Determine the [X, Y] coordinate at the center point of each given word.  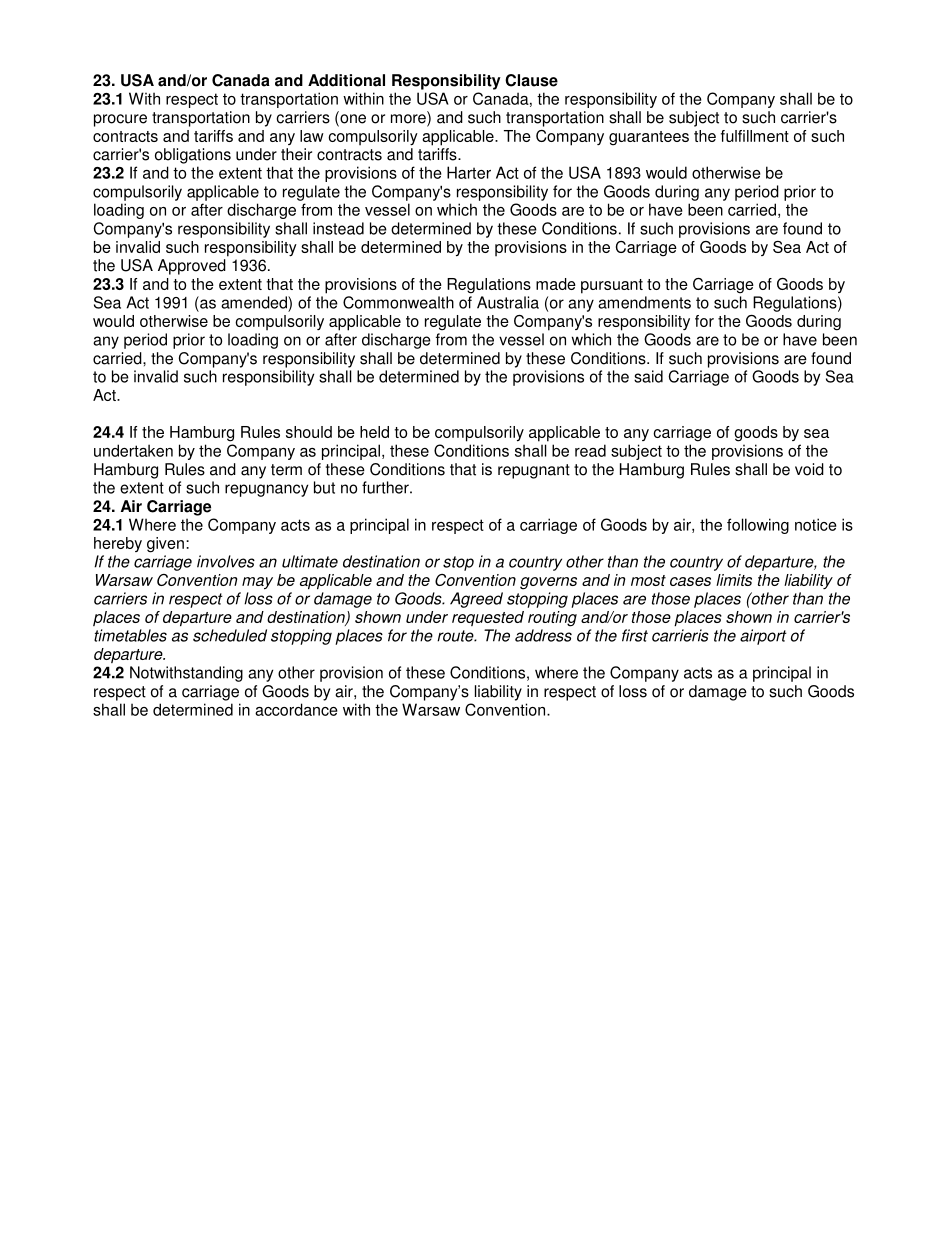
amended [255, 302]
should [309, 432]
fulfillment [755, 136]
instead [338, 228]
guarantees [649, 138]
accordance [296, 709]
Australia [508, 302]
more [409, 119]
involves [226, 561]
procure [120, 120]
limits [734, 580]
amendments [644, 302]
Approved [192, 267]
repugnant [534, 471]
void [809, 469]
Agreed [476, 600]
